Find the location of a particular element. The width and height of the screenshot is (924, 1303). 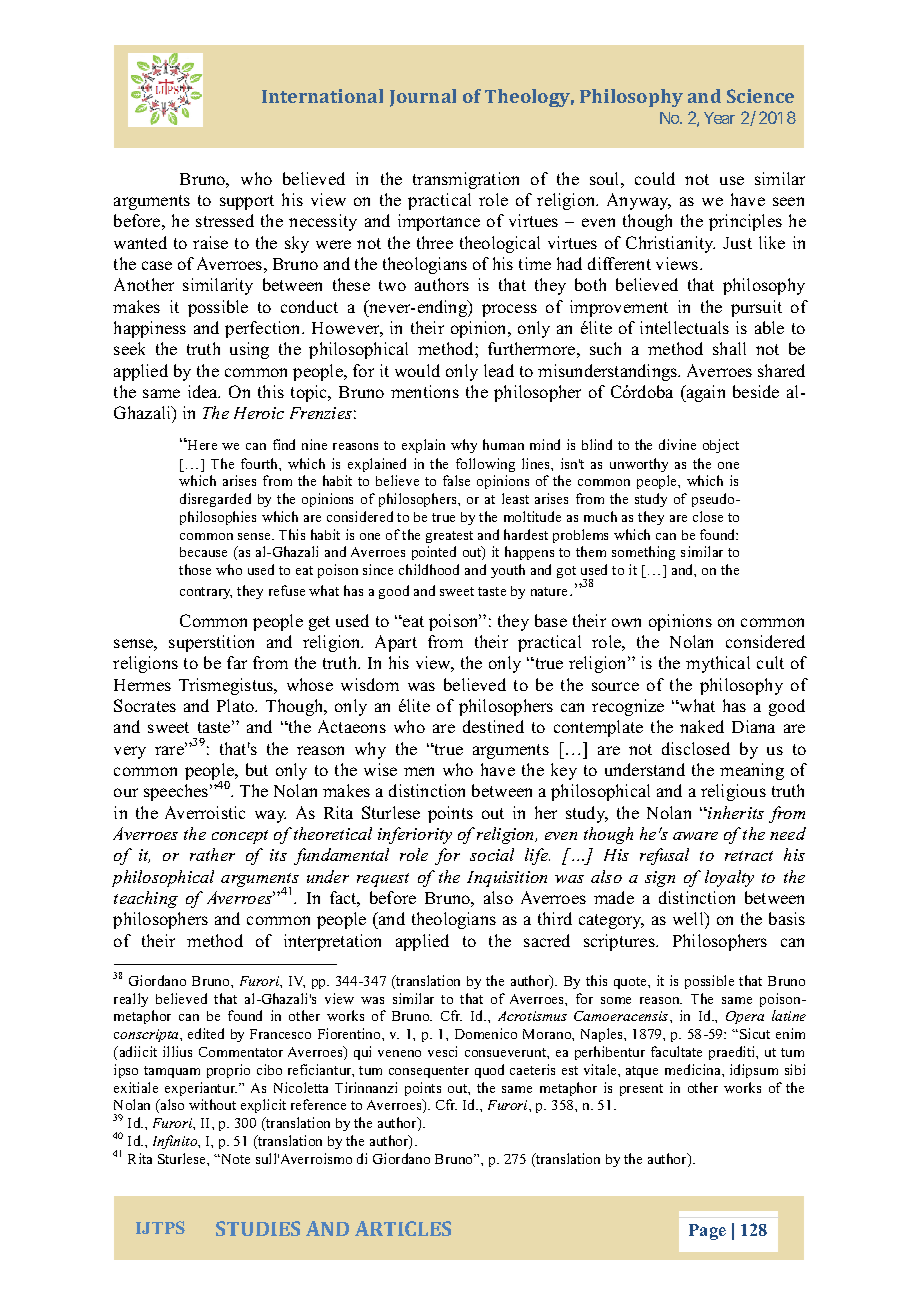

Science is located at coordinates (760, 96).
